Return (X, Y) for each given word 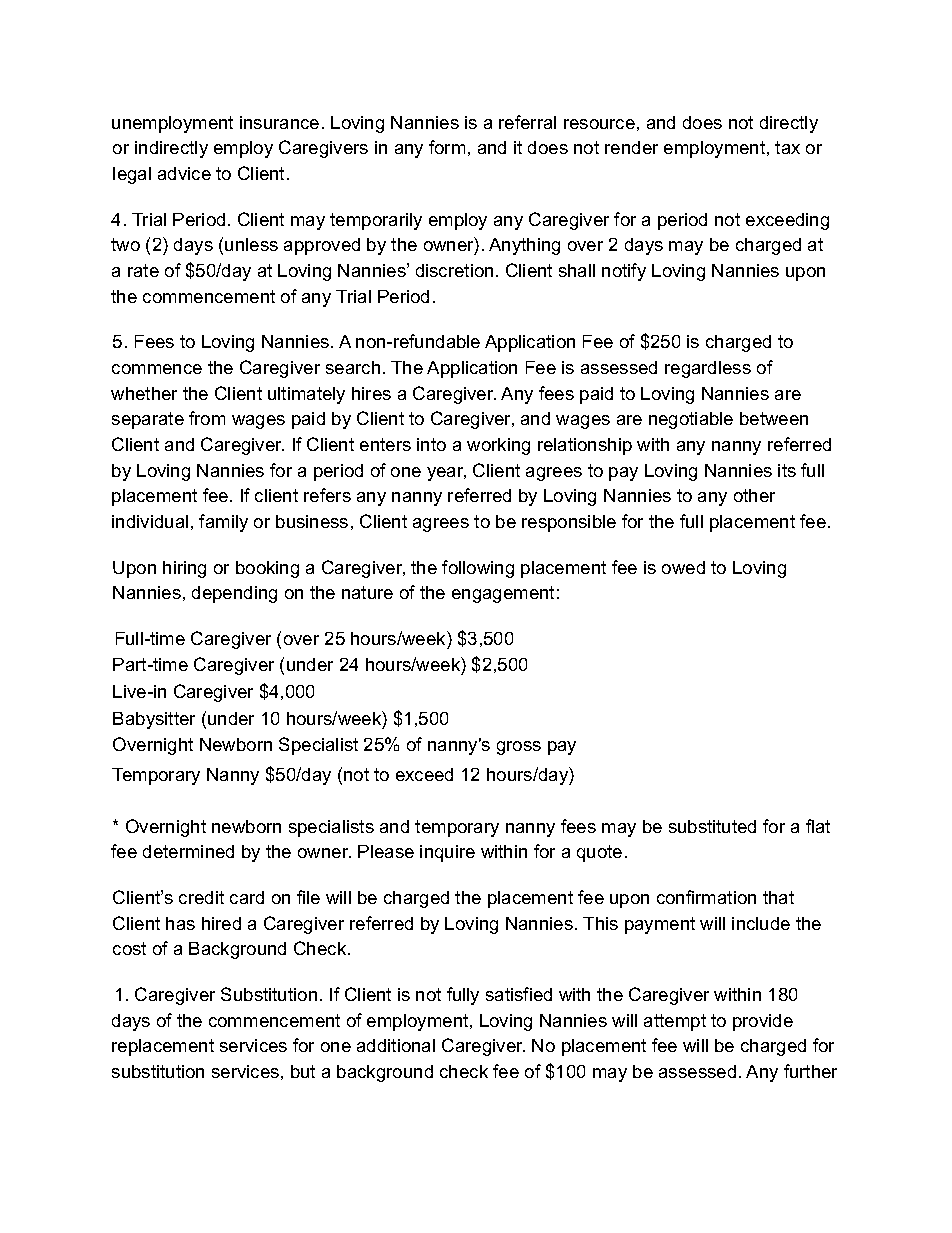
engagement (503, 594)
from (207, 418)
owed (683, 567)
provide (763, 1022)
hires (371, 393)
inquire (447, 853)
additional (396, 1045)
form (447, 147)
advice (184, 173)
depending (234, 594)
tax (787, 147)
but (303, 1071)
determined (188, 851)
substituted (712, 826)
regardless (708, 369)
